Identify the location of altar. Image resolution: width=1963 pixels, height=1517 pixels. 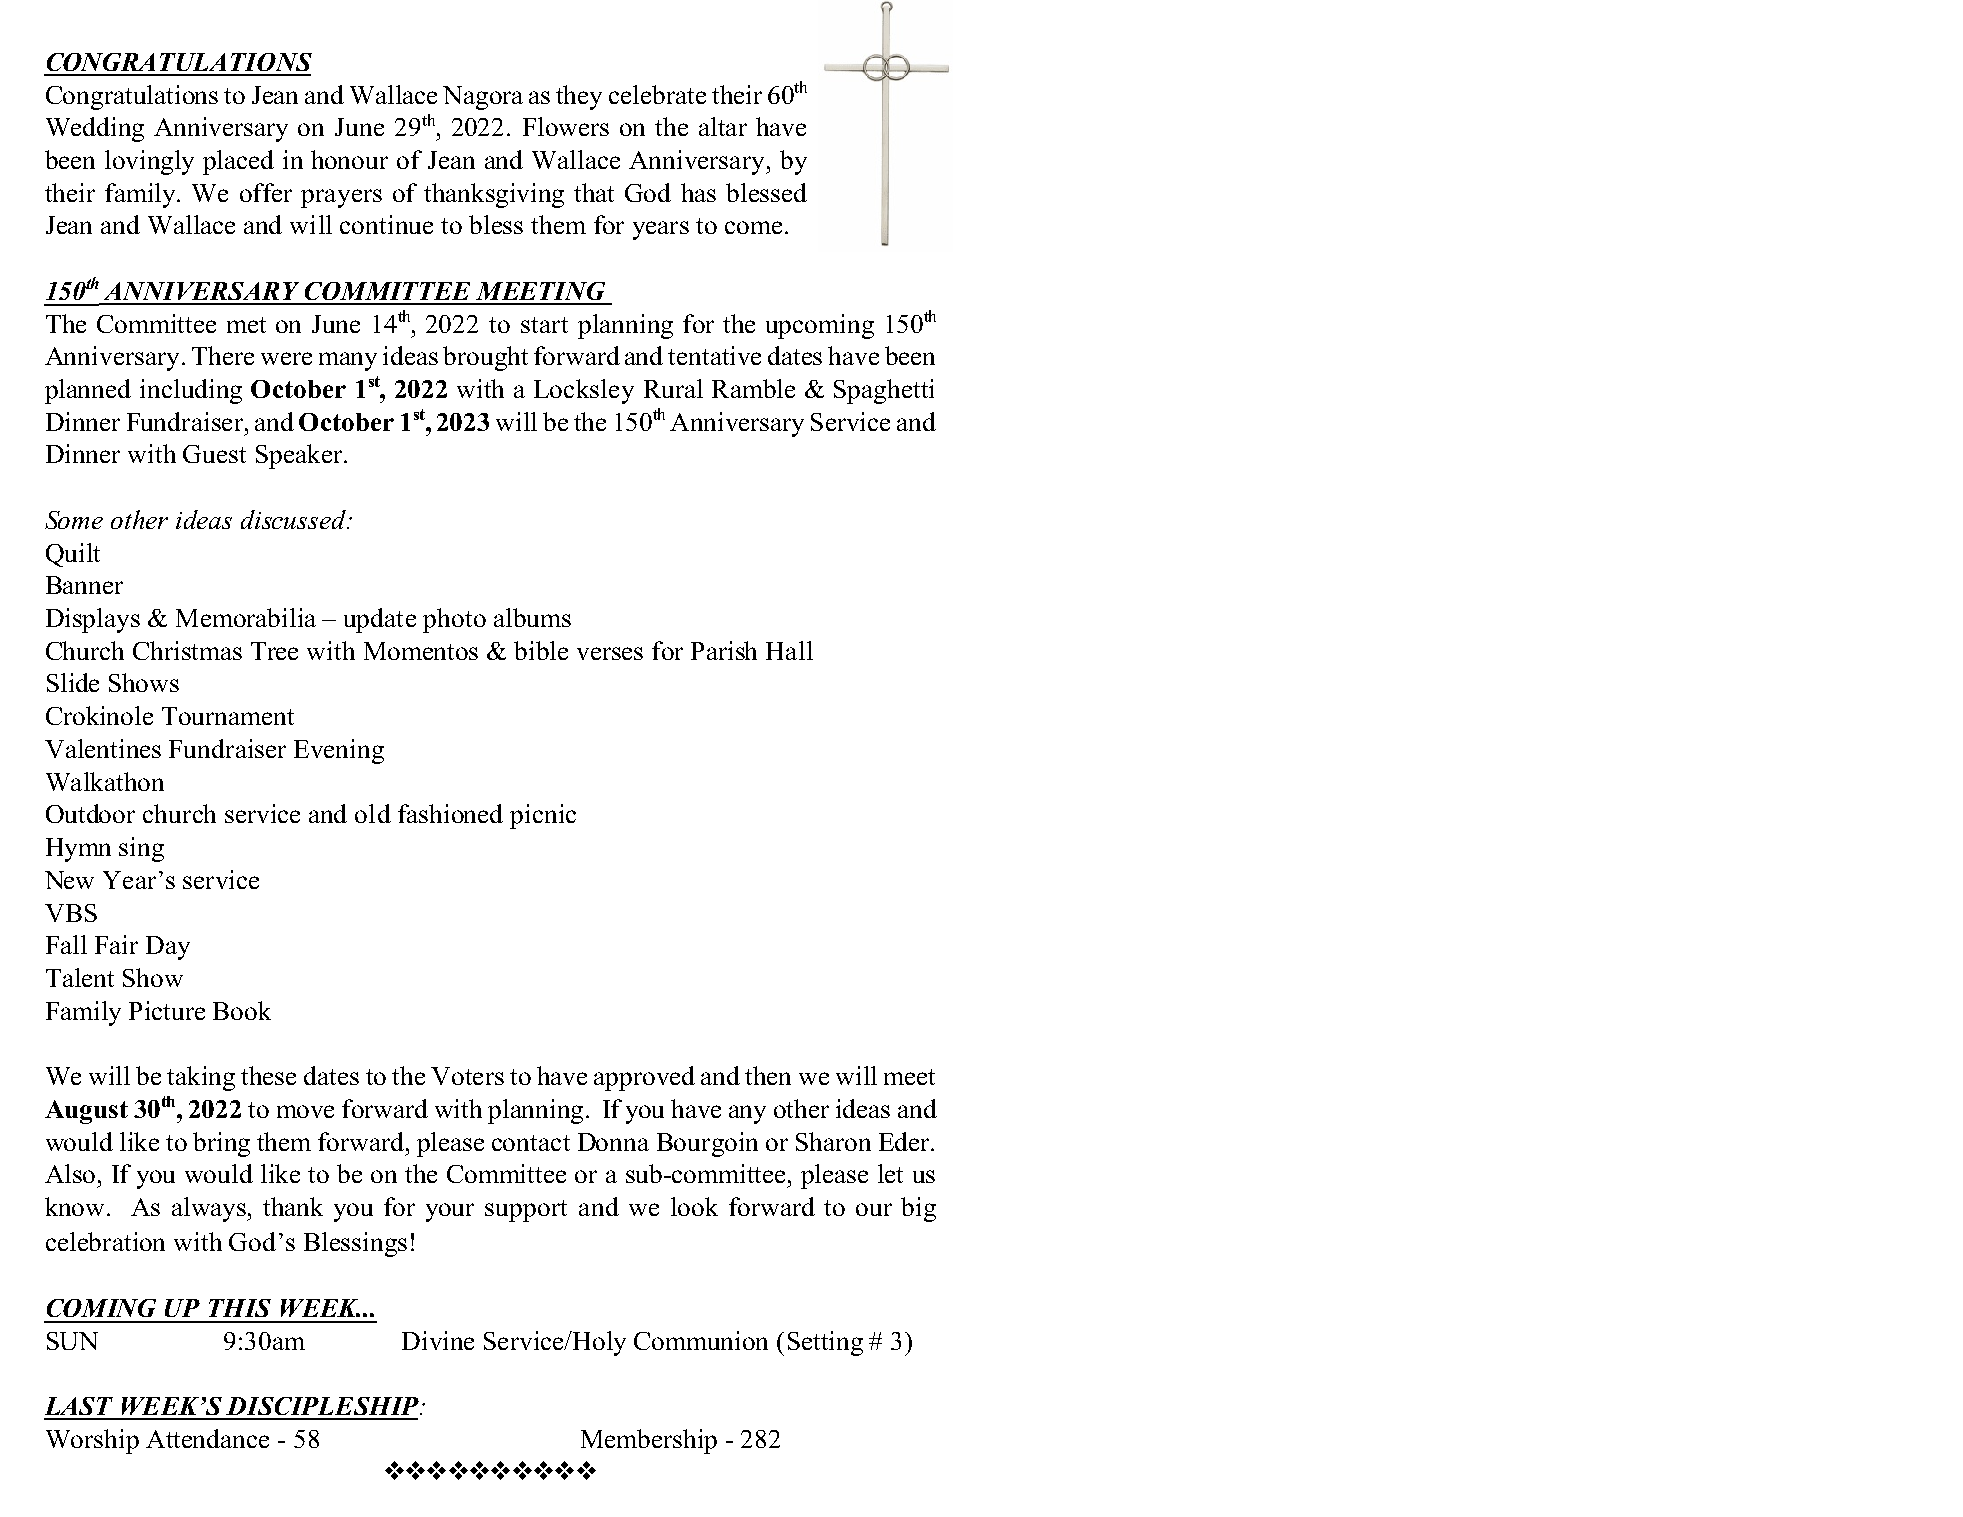
(723, 126).
